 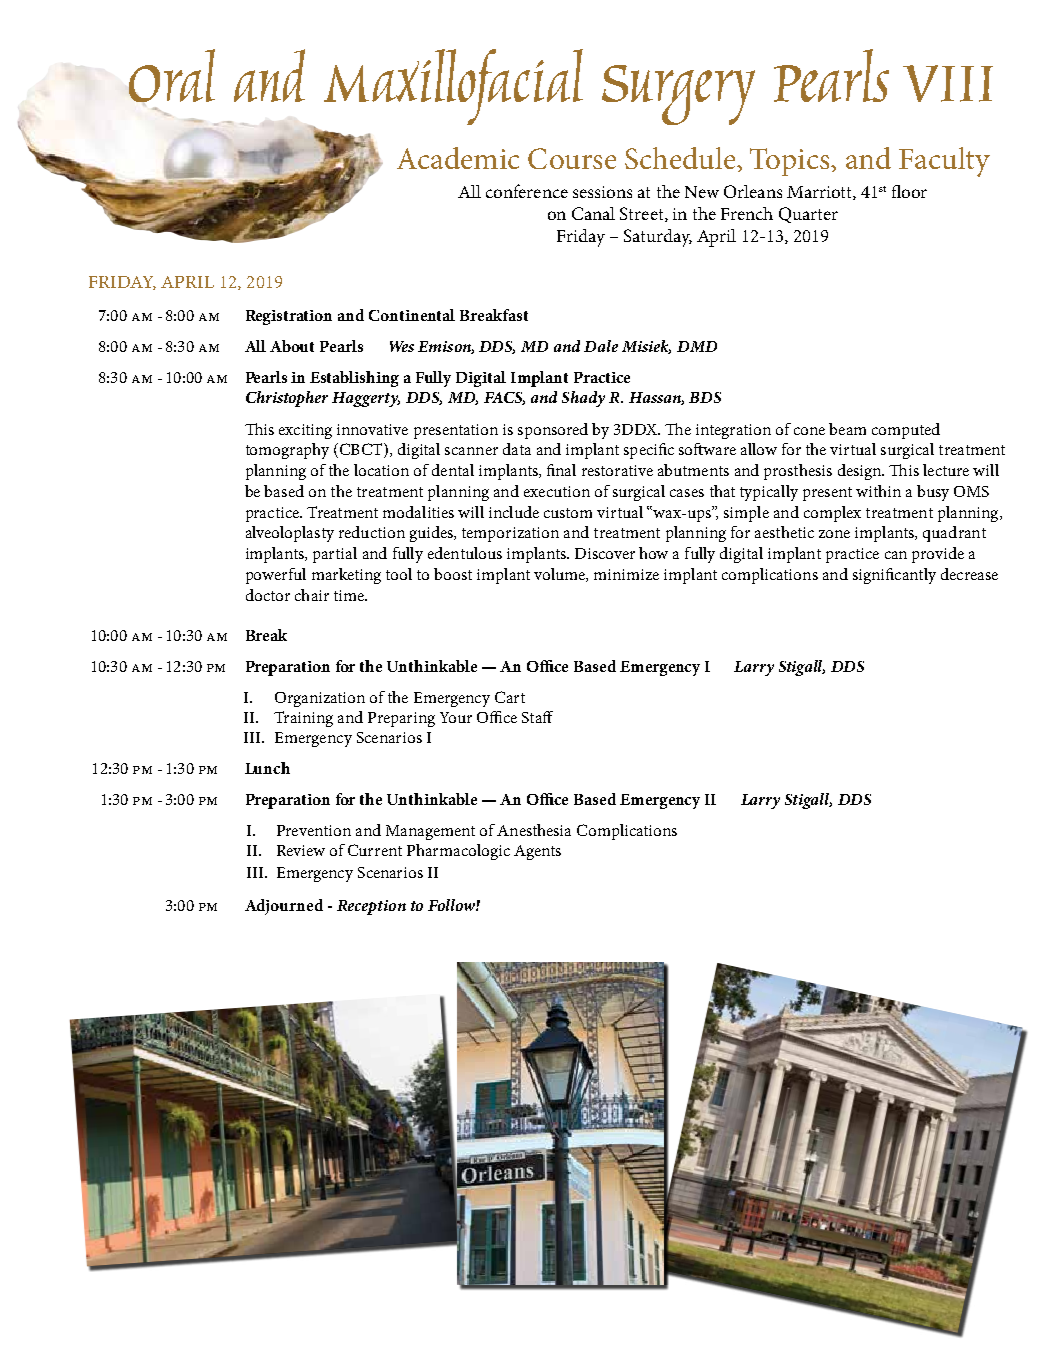 I want to click on Agents, so click(x=537, y=852).
